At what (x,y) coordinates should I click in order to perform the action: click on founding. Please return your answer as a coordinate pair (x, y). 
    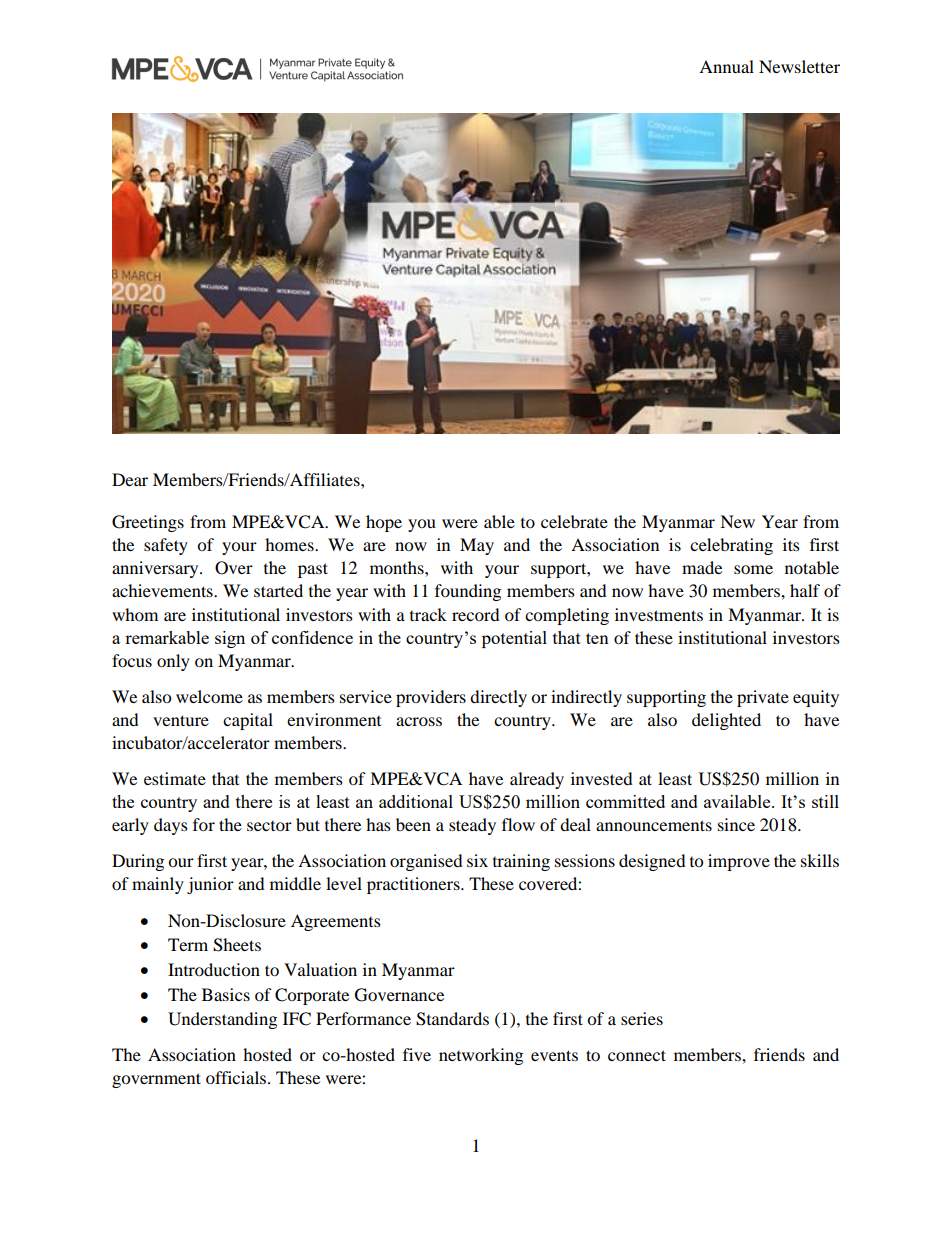
    Looking at the image, I should click on (468, 592).
